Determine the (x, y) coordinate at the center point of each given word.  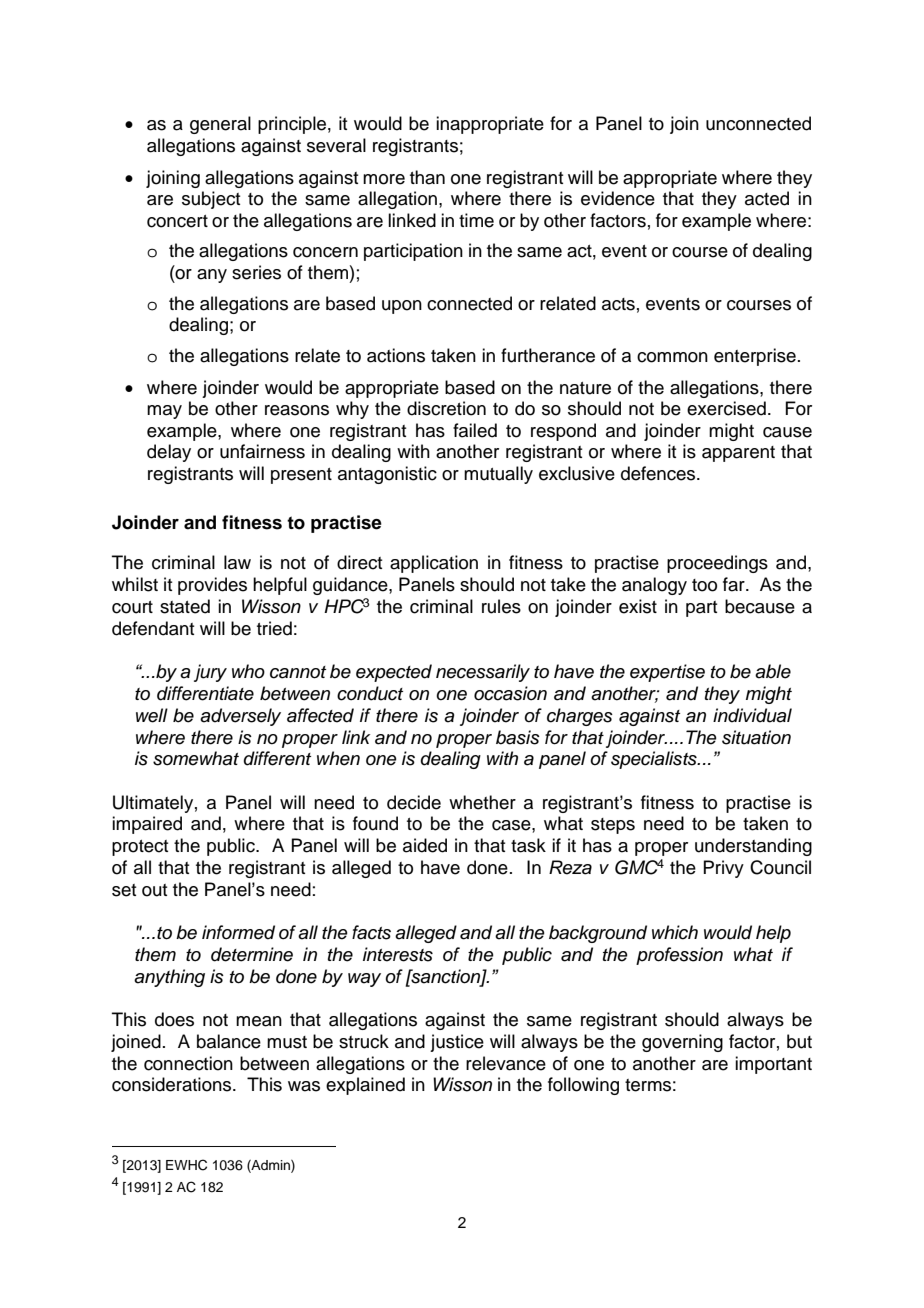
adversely (240, 717)
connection (188, 1063)
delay (169, 453)
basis (518, 737)
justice (457, 1043)
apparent (738, 454)
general (220, 125)
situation (756, 737)
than (427, 177)
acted (767, 198)
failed (475, 430)
